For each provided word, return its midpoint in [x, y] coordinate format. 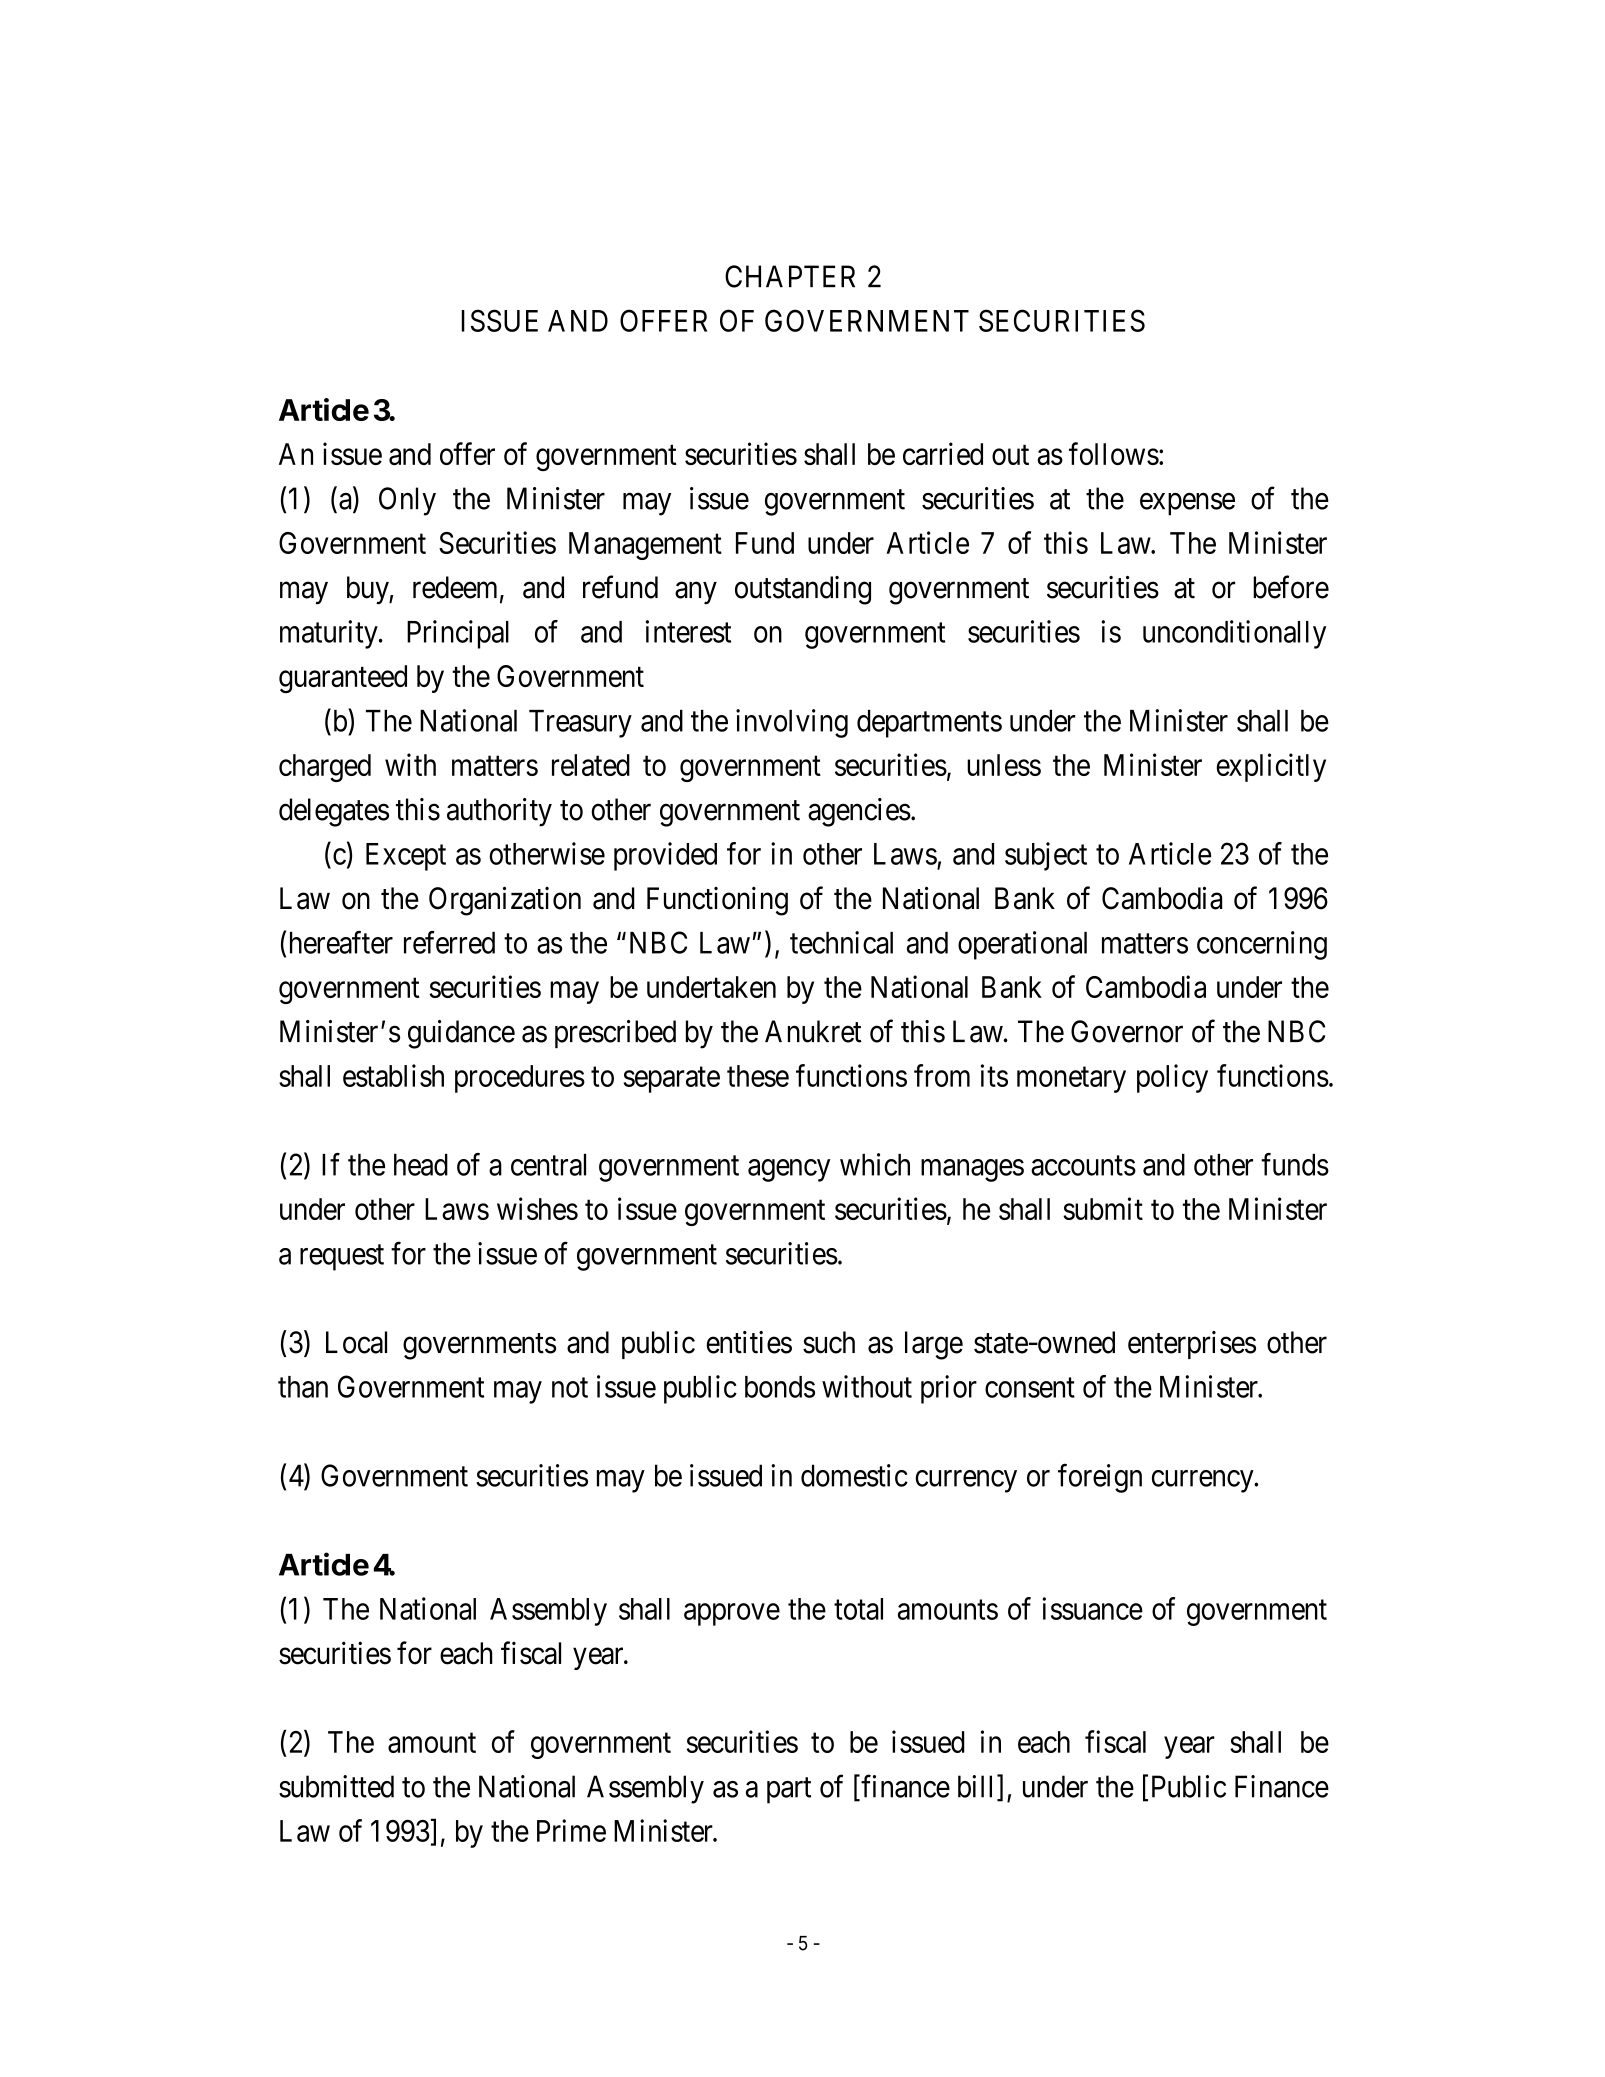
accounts [1083, 1166]
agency [789, 1170]
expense [1187, 504]
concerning [1262, 945]
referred [449, 942]
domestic [854, 1475]
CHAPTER [790, 276]
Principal [458, 634]
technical [841, 942]
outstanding [803, 590]
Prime [571, 1830]
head [421, 1165]
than [303, 1387]
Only [407, 501]
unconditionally [1234, 634]
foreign [1100, 1478]
